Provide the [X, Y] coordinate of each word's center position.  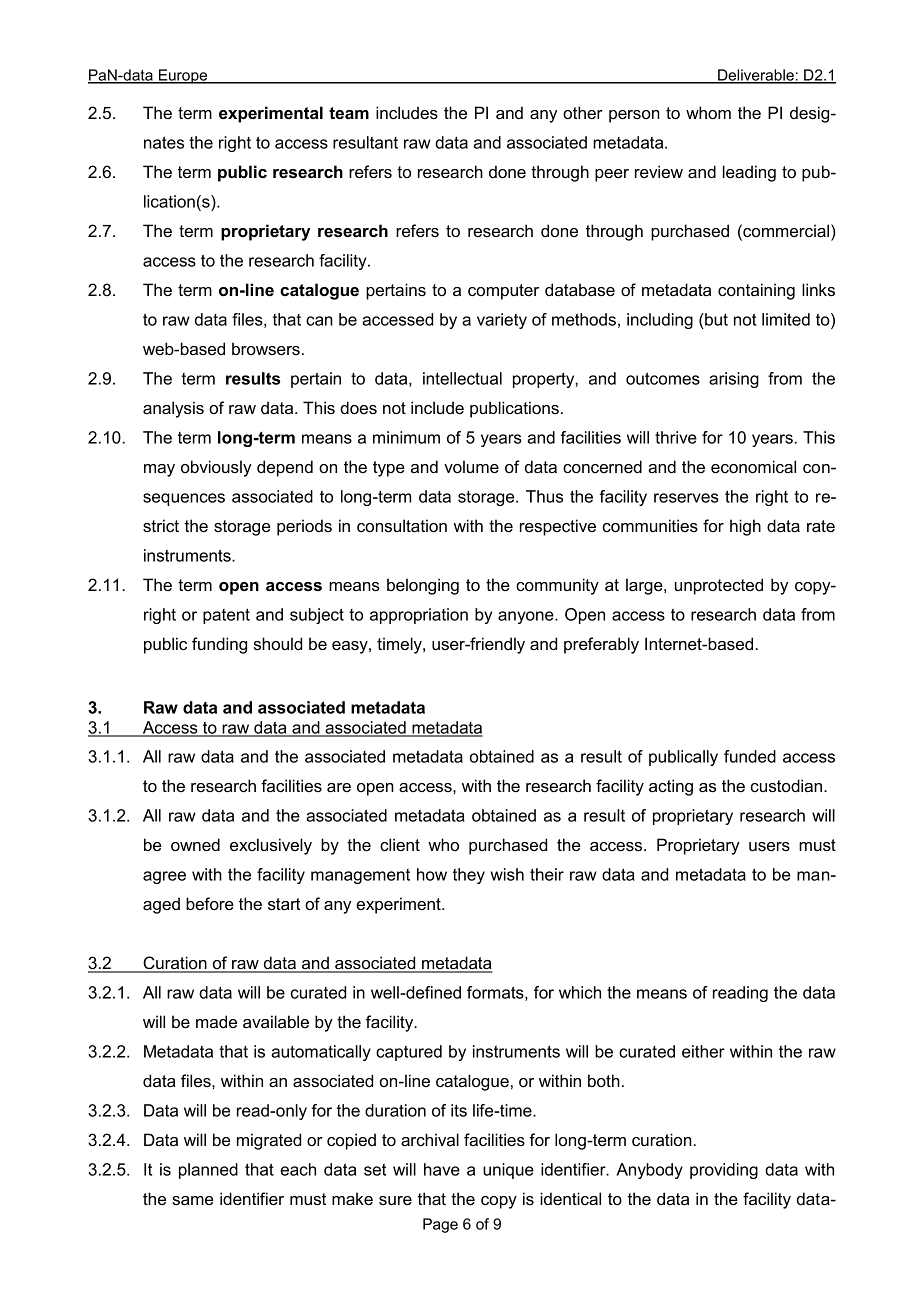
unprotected [719, 586]
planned [208, 1171]
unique [508, 1171]
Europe [183, 76]
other [583, 112]
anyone [527, 617]
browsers [266, 348]
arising [734, 380]
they [469, 876]
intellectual [462, 378]
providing [724, 1171]
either [703, 1051]
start [284, 904]
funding [219, 645]
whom [708, 112]
